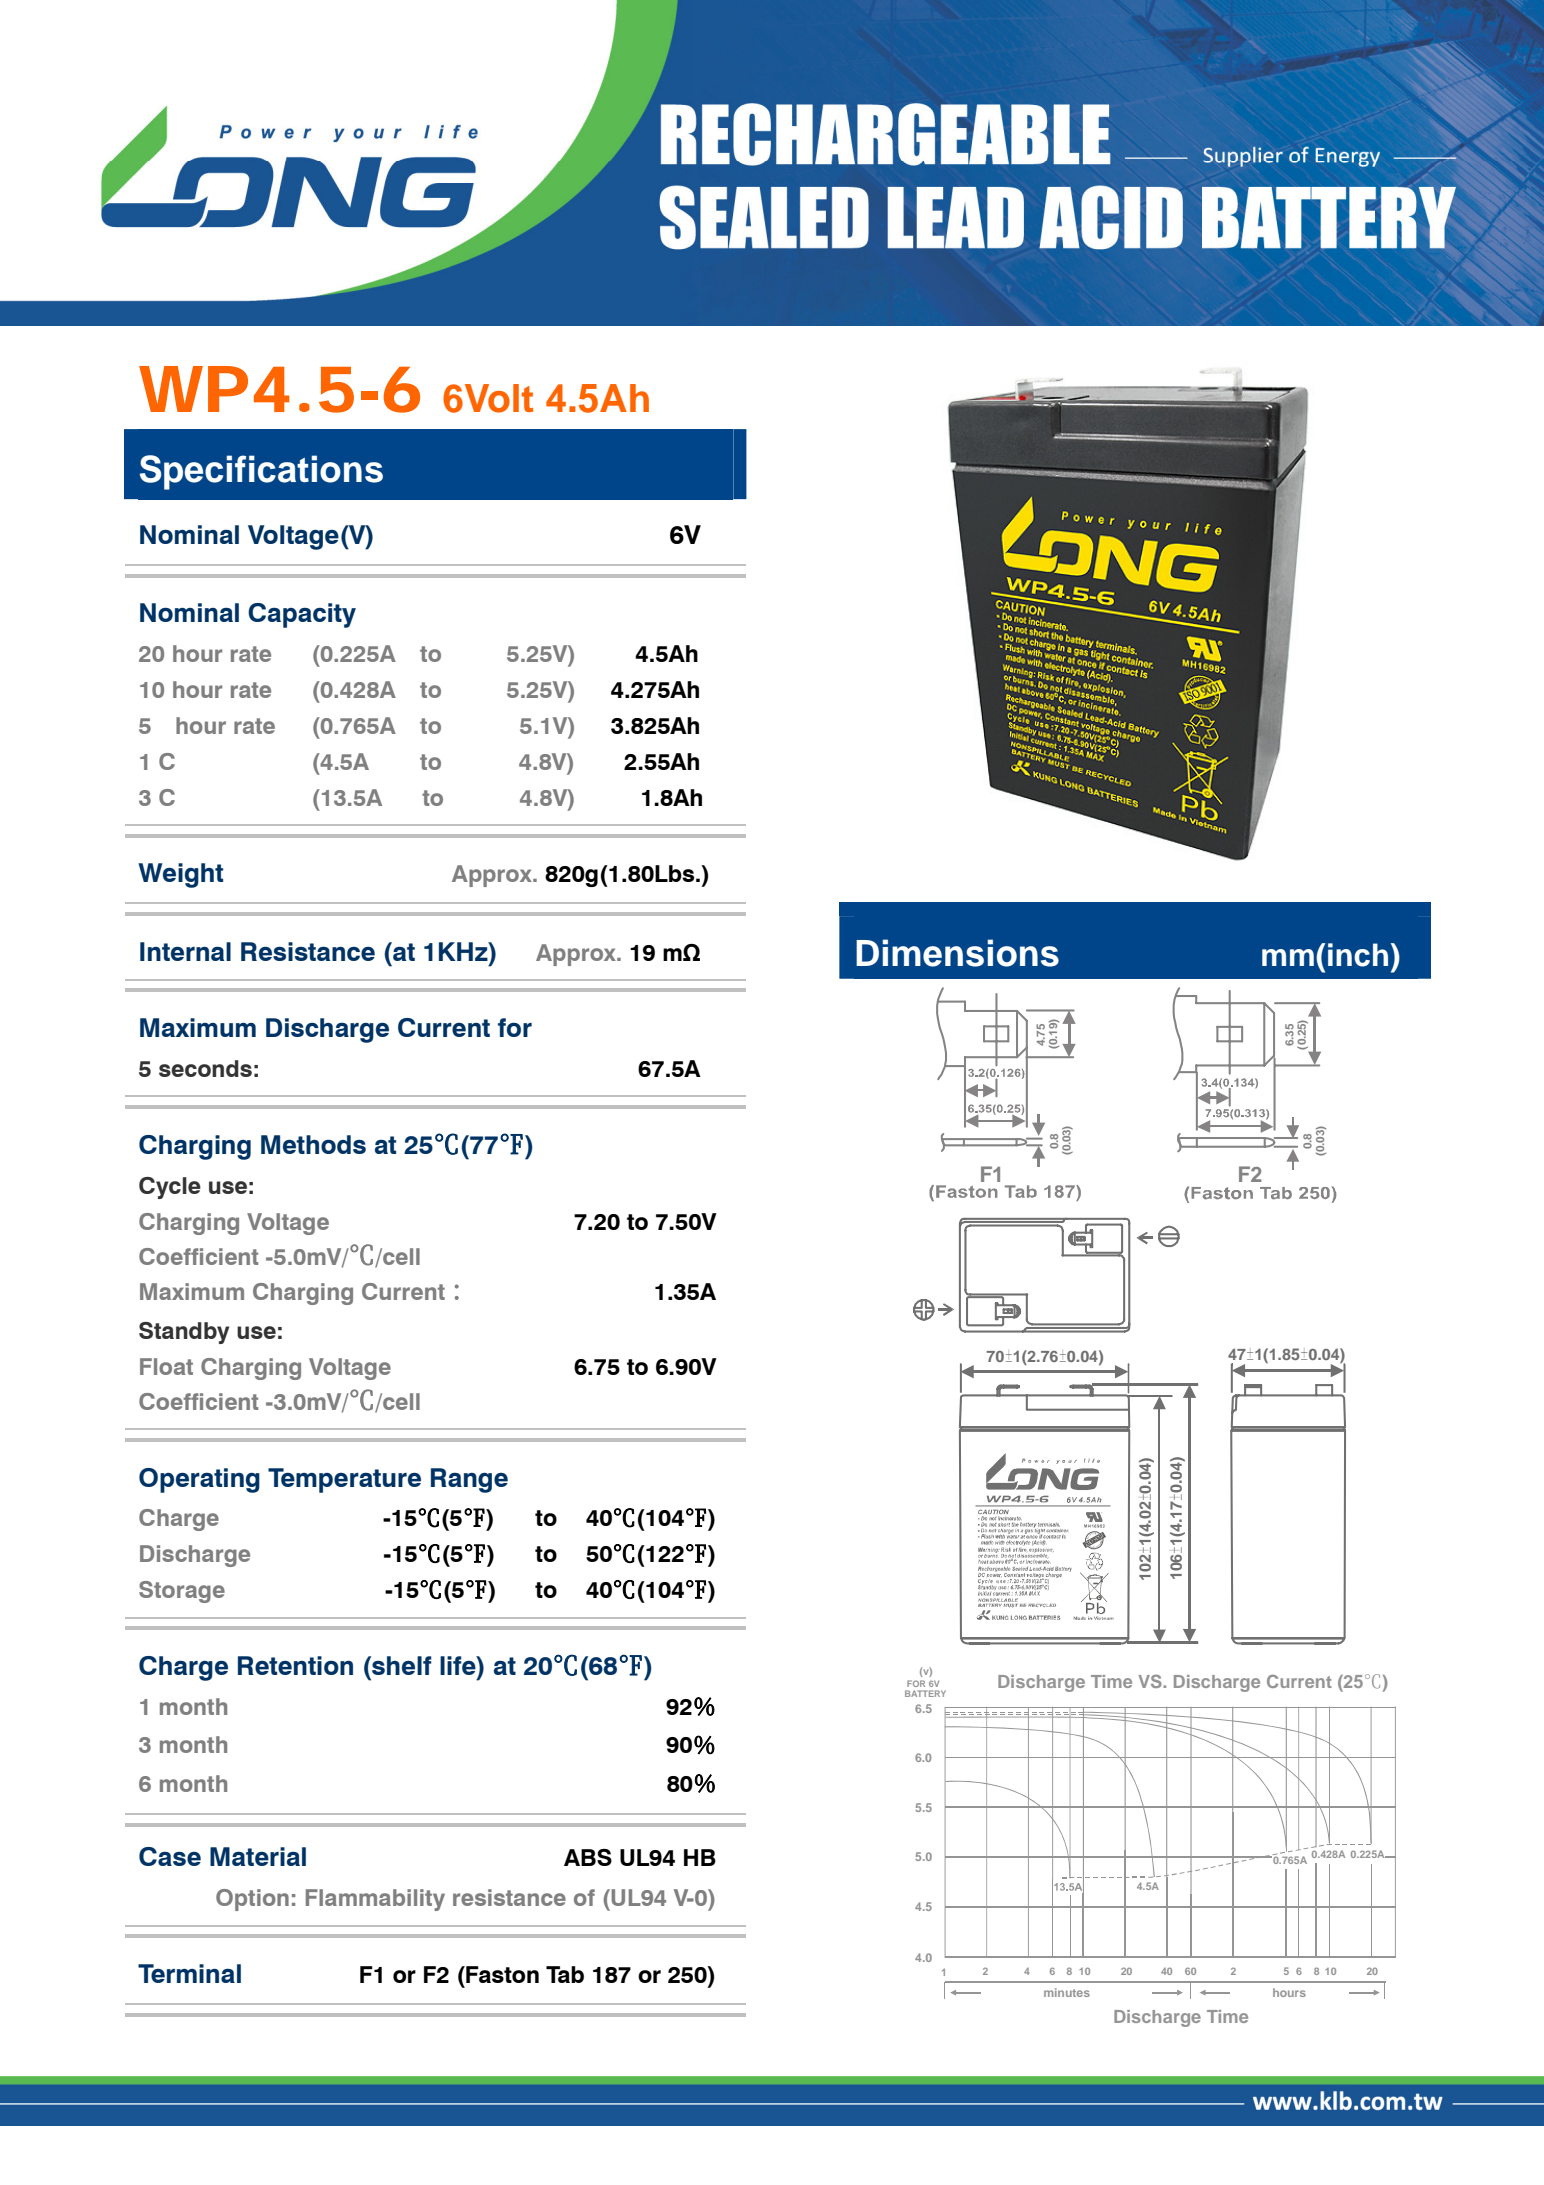 The image size is (1544, 2185). I want to click on Capacity, so click(302, 615).
